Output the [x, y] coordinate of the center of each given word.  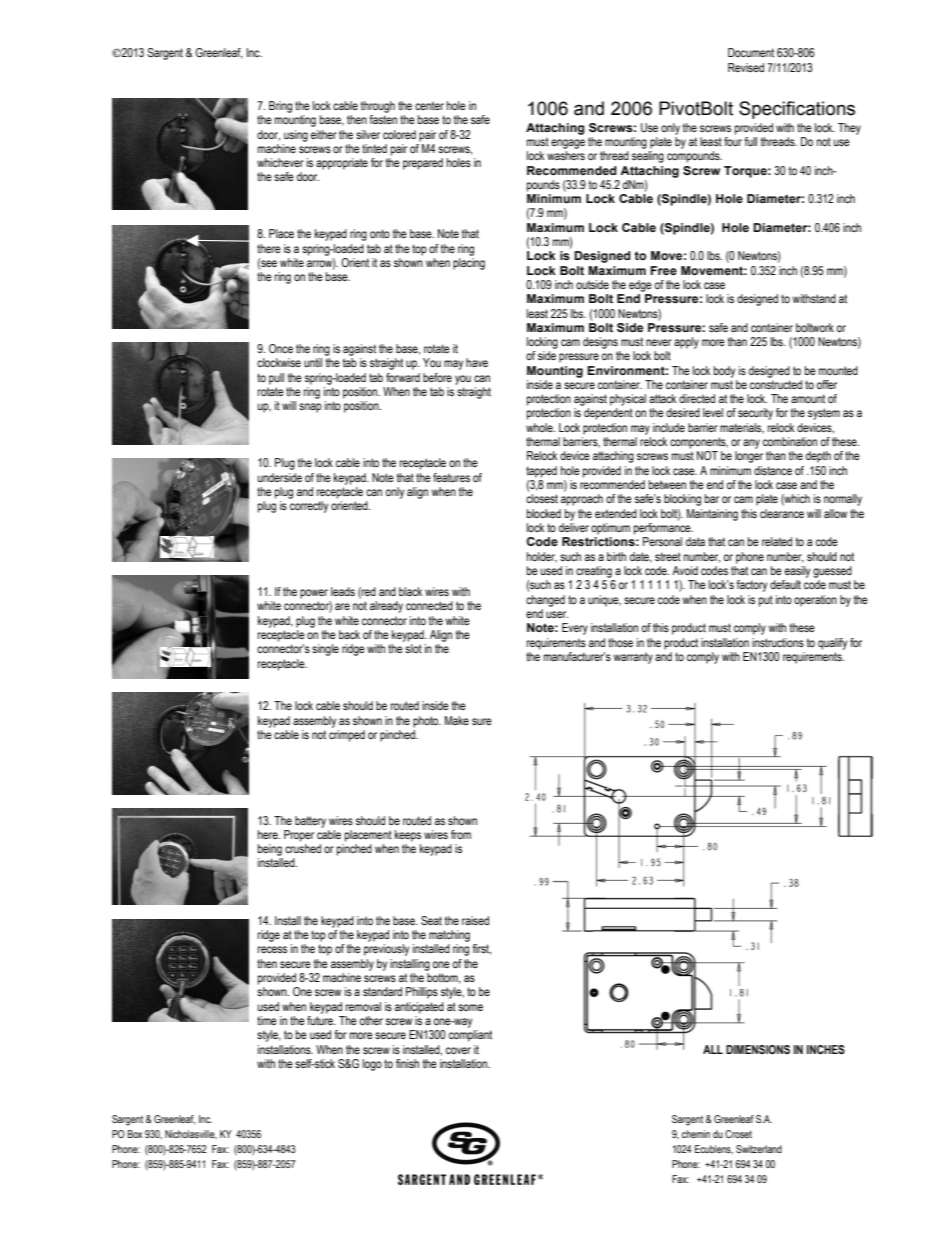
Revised [746, 67]
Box [135, 1134]
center [429, 105]
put [766, 601]
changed [545, 601]
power [314, 594]
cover [458, 1050]
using [296, 136]
